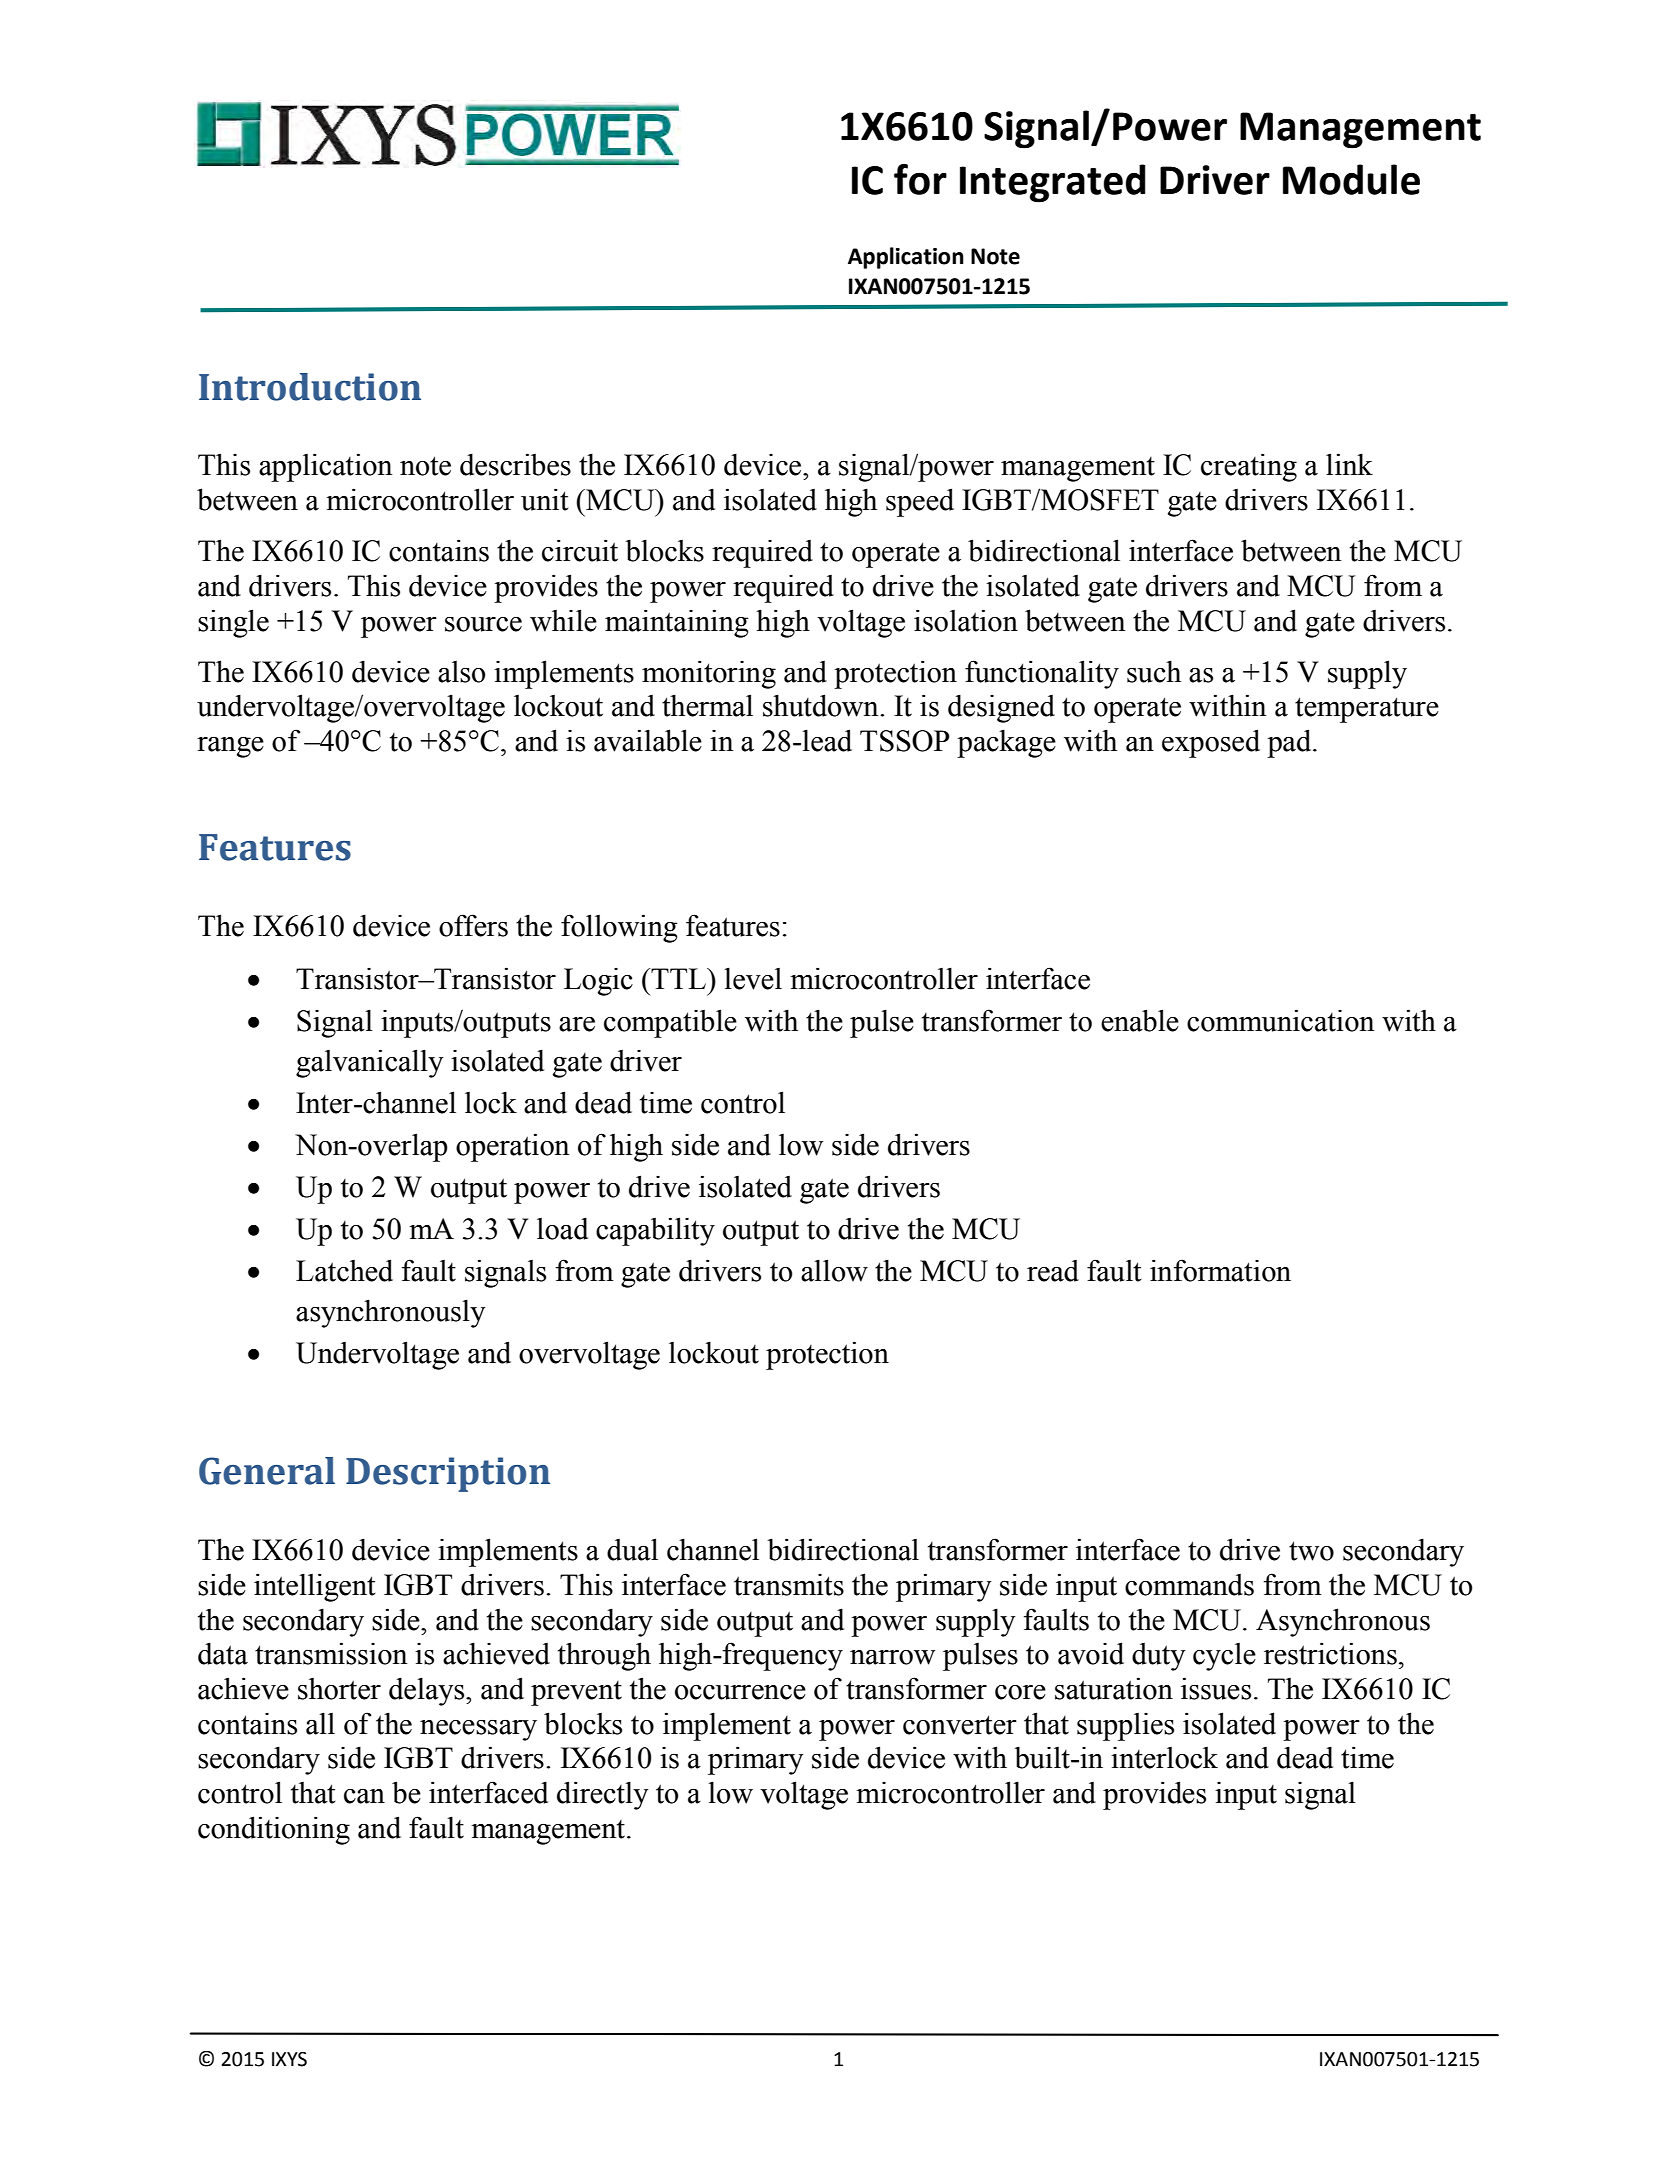 This image has height=2170, width=1677. I want to click on offers, so click(473, 925).
